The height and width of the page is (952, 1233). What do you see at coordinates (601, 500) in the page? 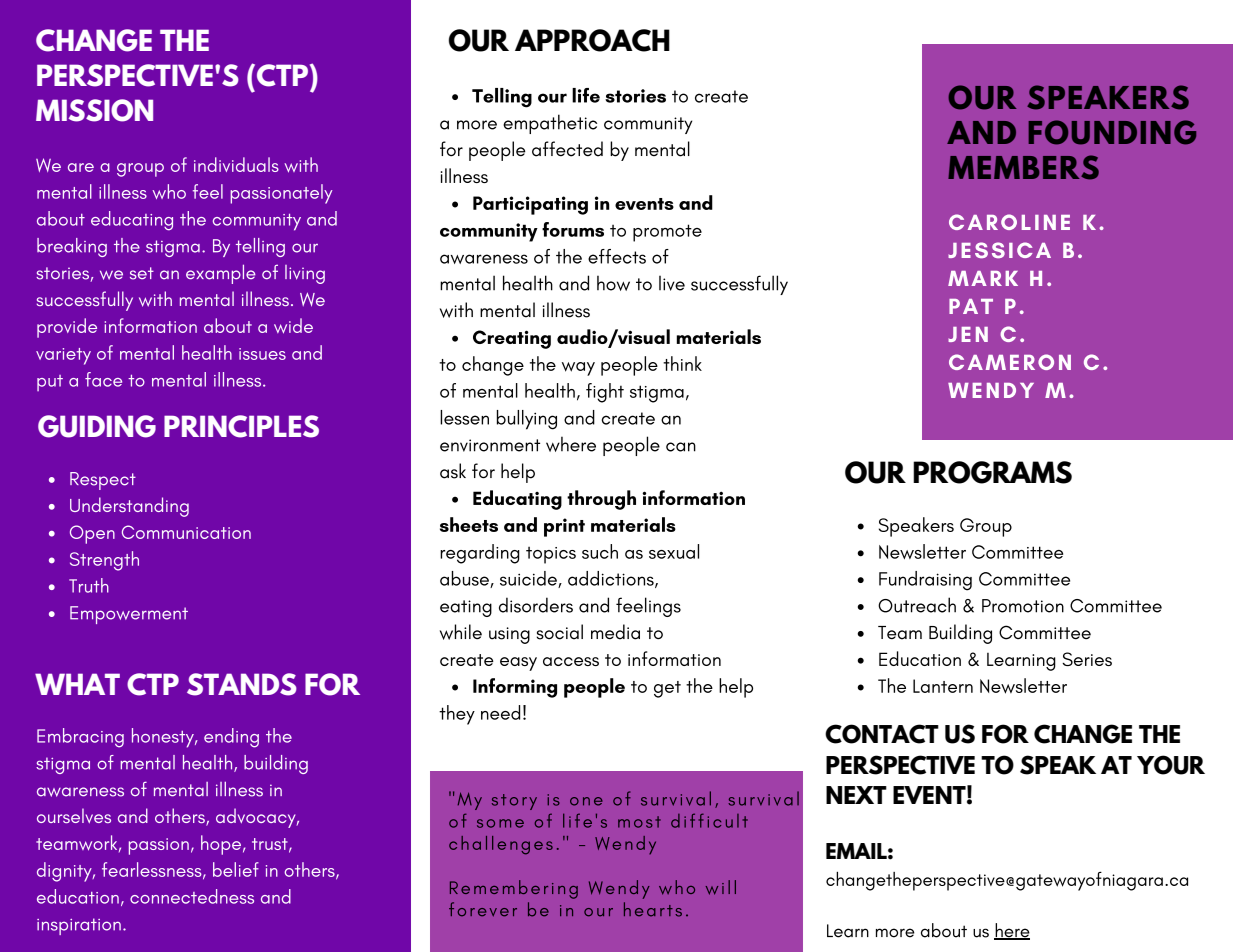
I see `through` at bounding box center [601, 500].
